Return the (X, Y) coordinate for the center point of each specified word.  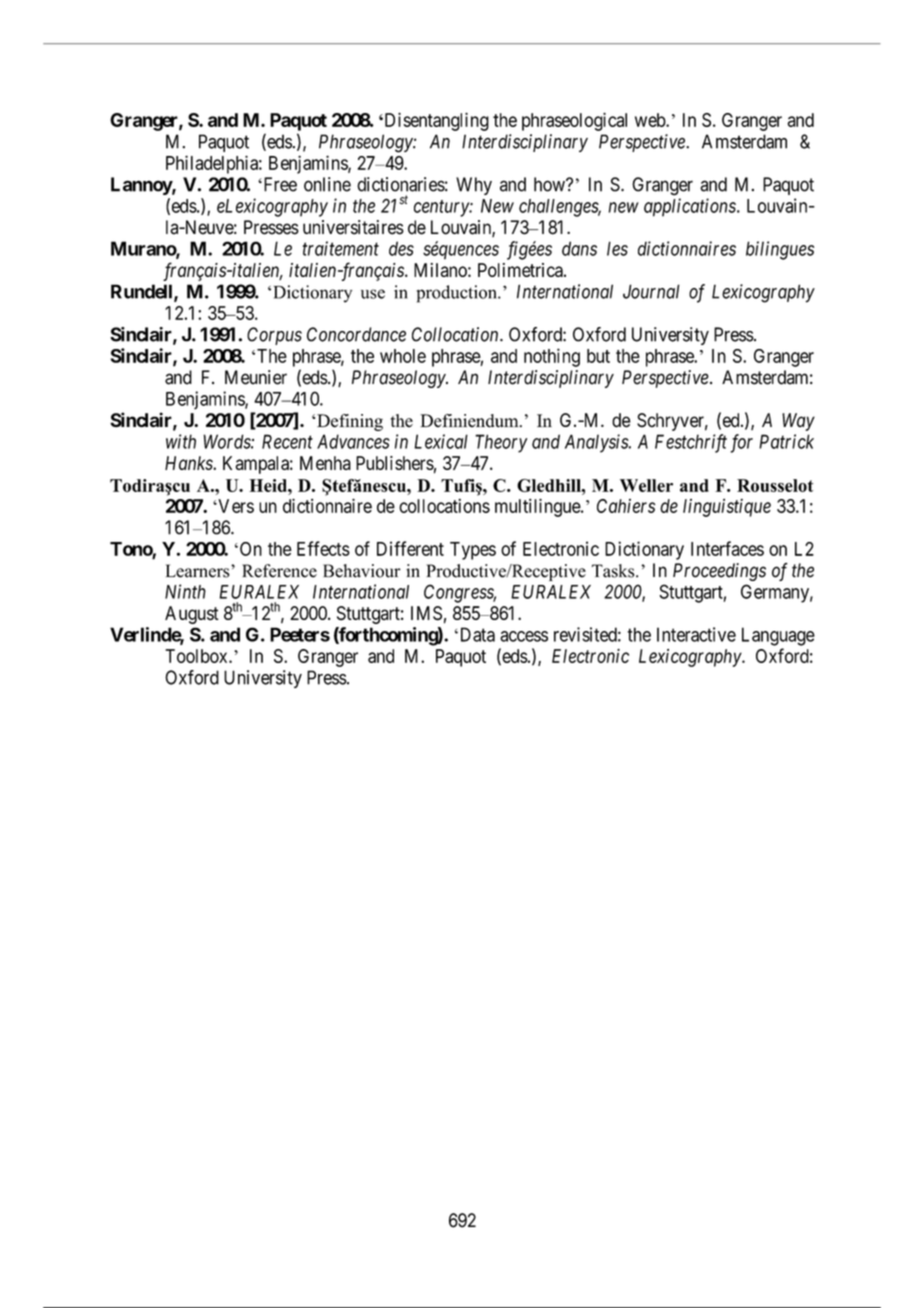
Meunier (256, 377)
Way (798, 422)
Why (474, 186)
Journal (651, 291)
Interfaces (727, 548)
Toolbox (197, 656)
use (373, 294)
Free (279, 184)
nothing (552, 357)
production (457, 294)
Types (473, 551)
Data (476, 634)
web (651, 120)
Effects (323, 548)
